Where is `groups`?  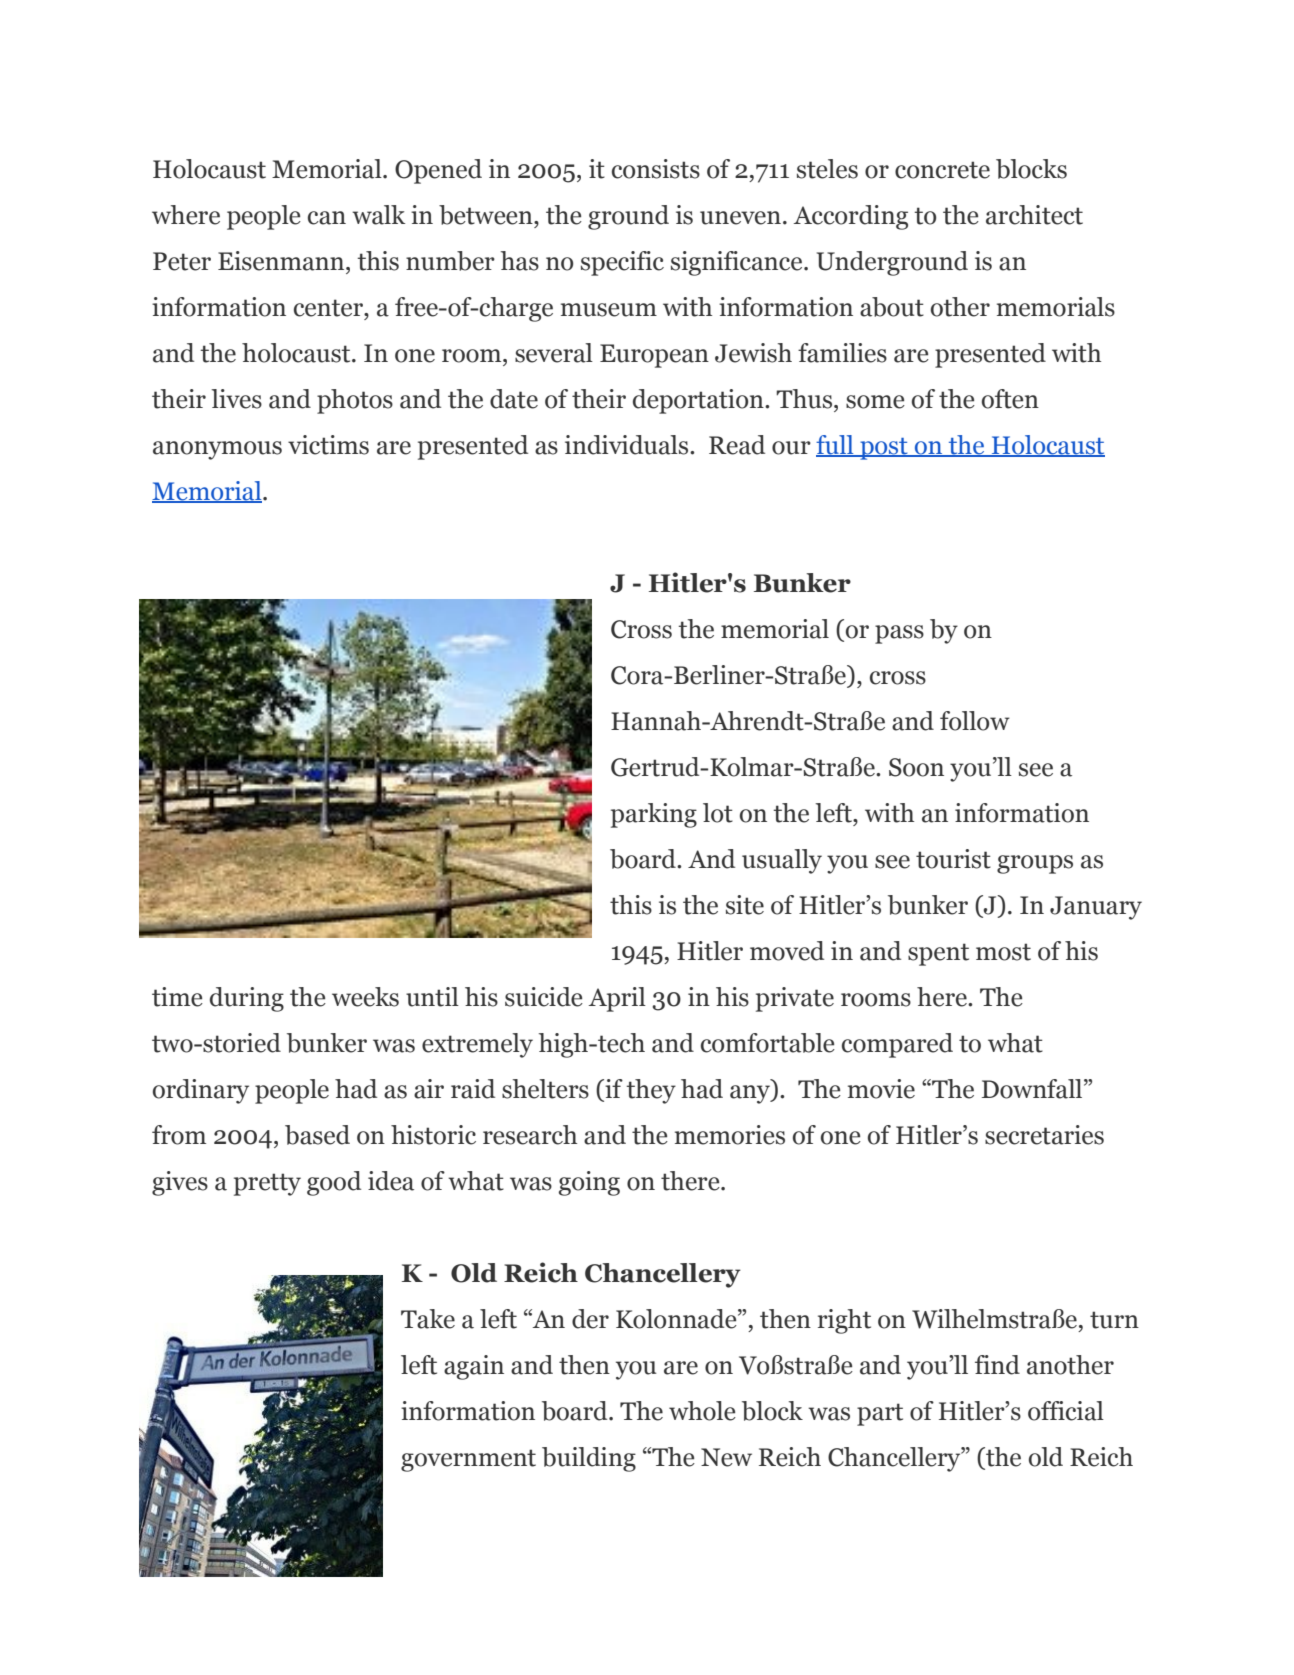
groups is located at coordinates (1035, 864).
